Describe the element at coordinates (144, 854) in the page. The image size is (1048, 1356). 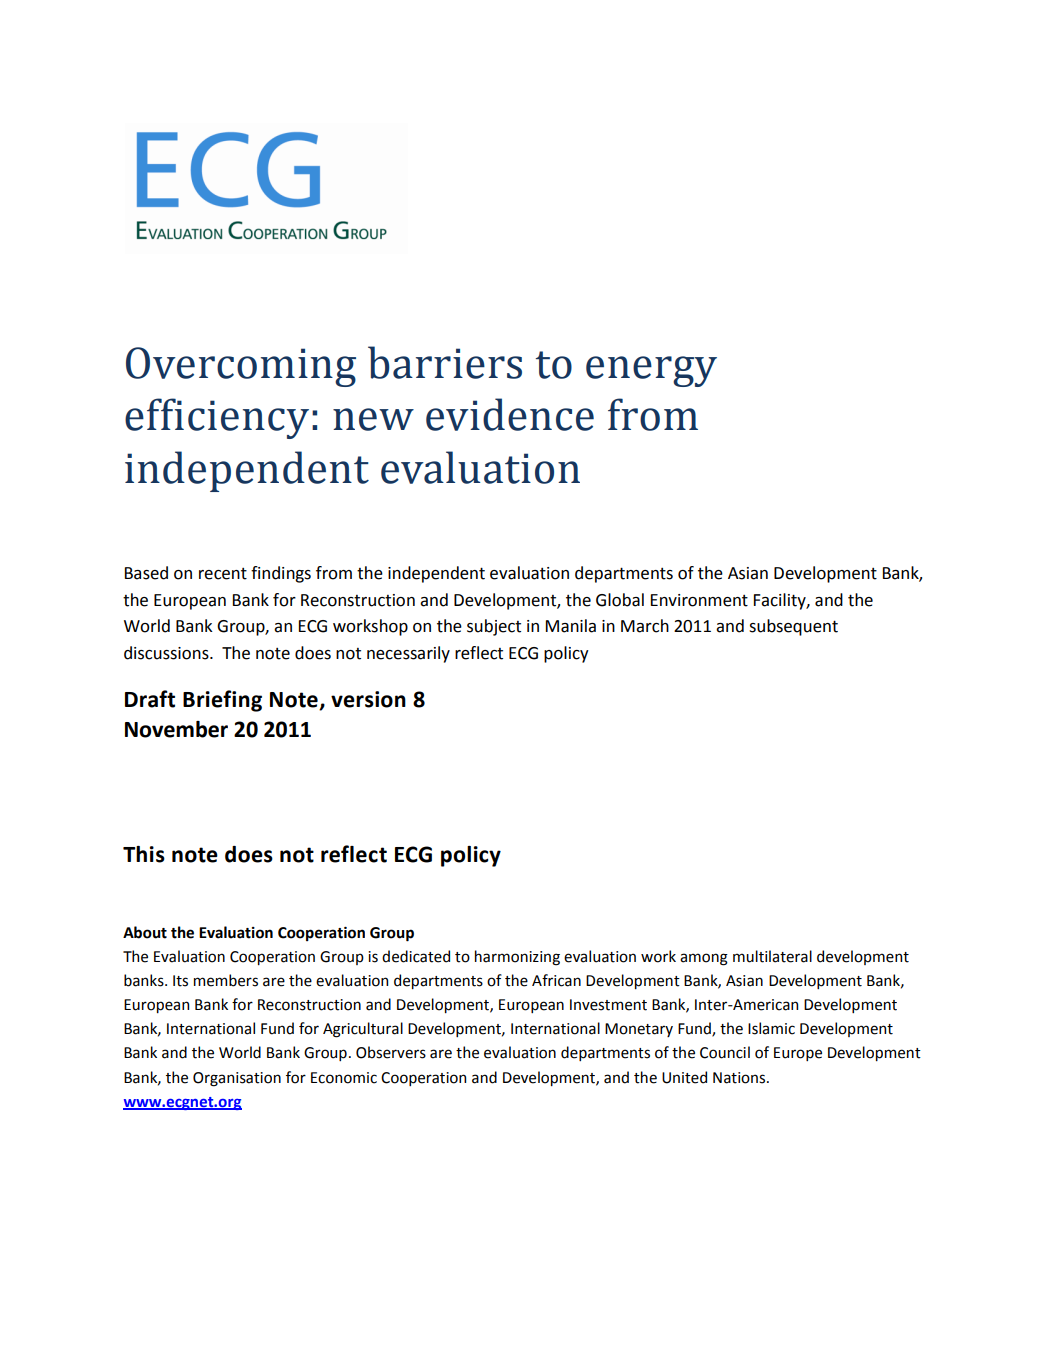
I see `This` at that location.
